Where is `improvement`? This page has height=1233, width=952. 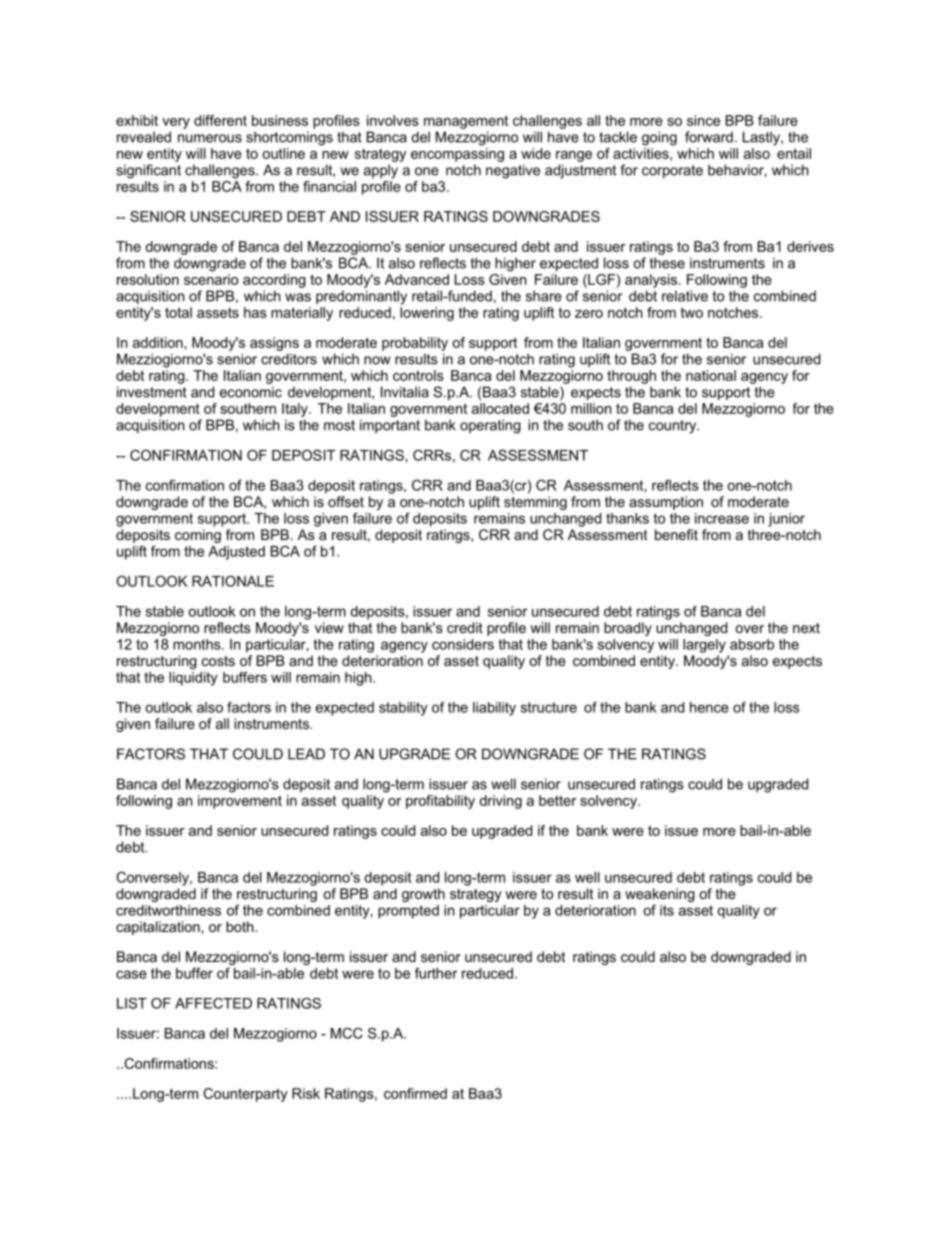
improvement is located at coordinates (240, 802).
